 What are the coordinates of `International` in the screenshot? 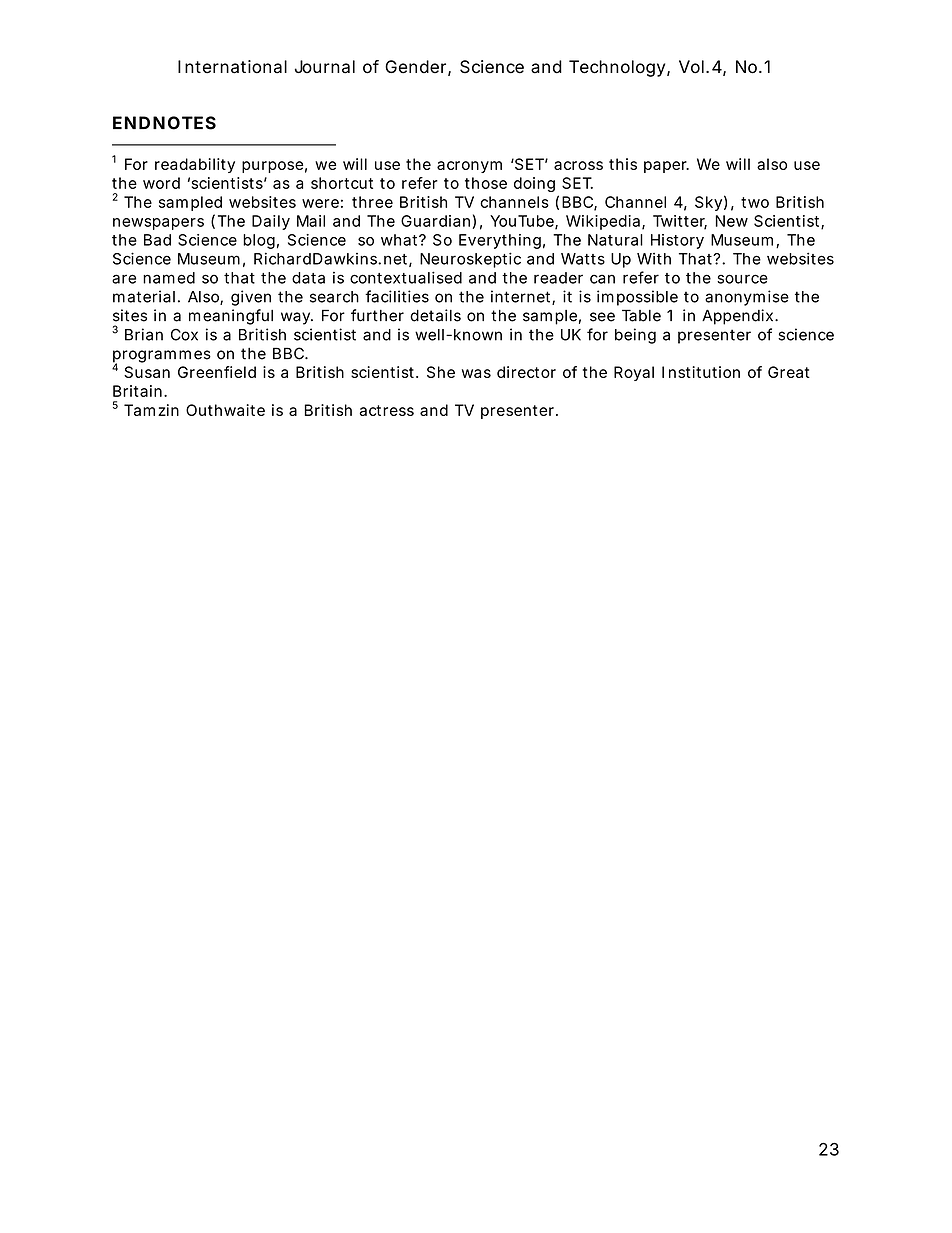 It's located at (232, 67).
